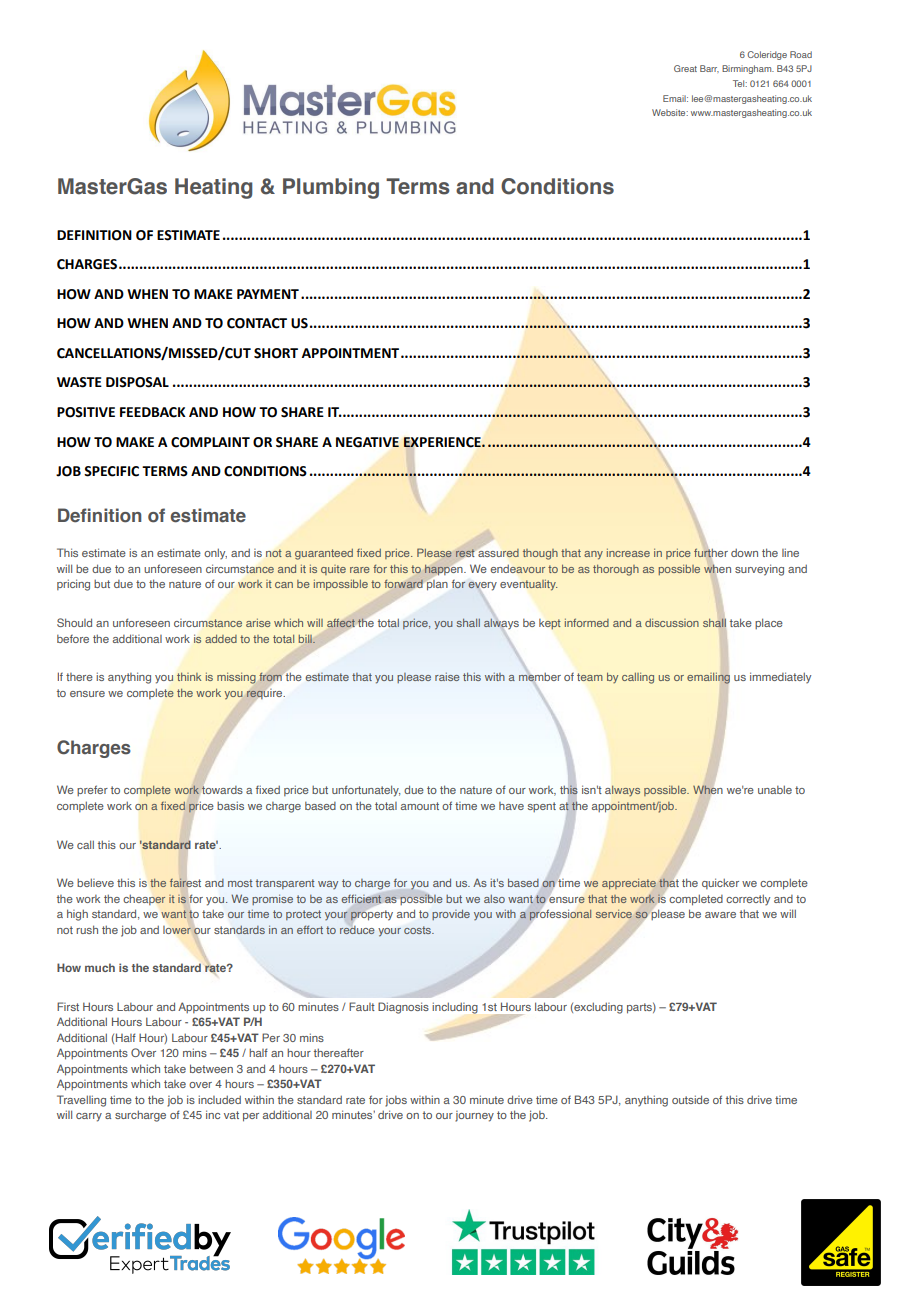 The height and width of the screenshot is (1308, 924). I want to click on forward, so click(403, 584).
